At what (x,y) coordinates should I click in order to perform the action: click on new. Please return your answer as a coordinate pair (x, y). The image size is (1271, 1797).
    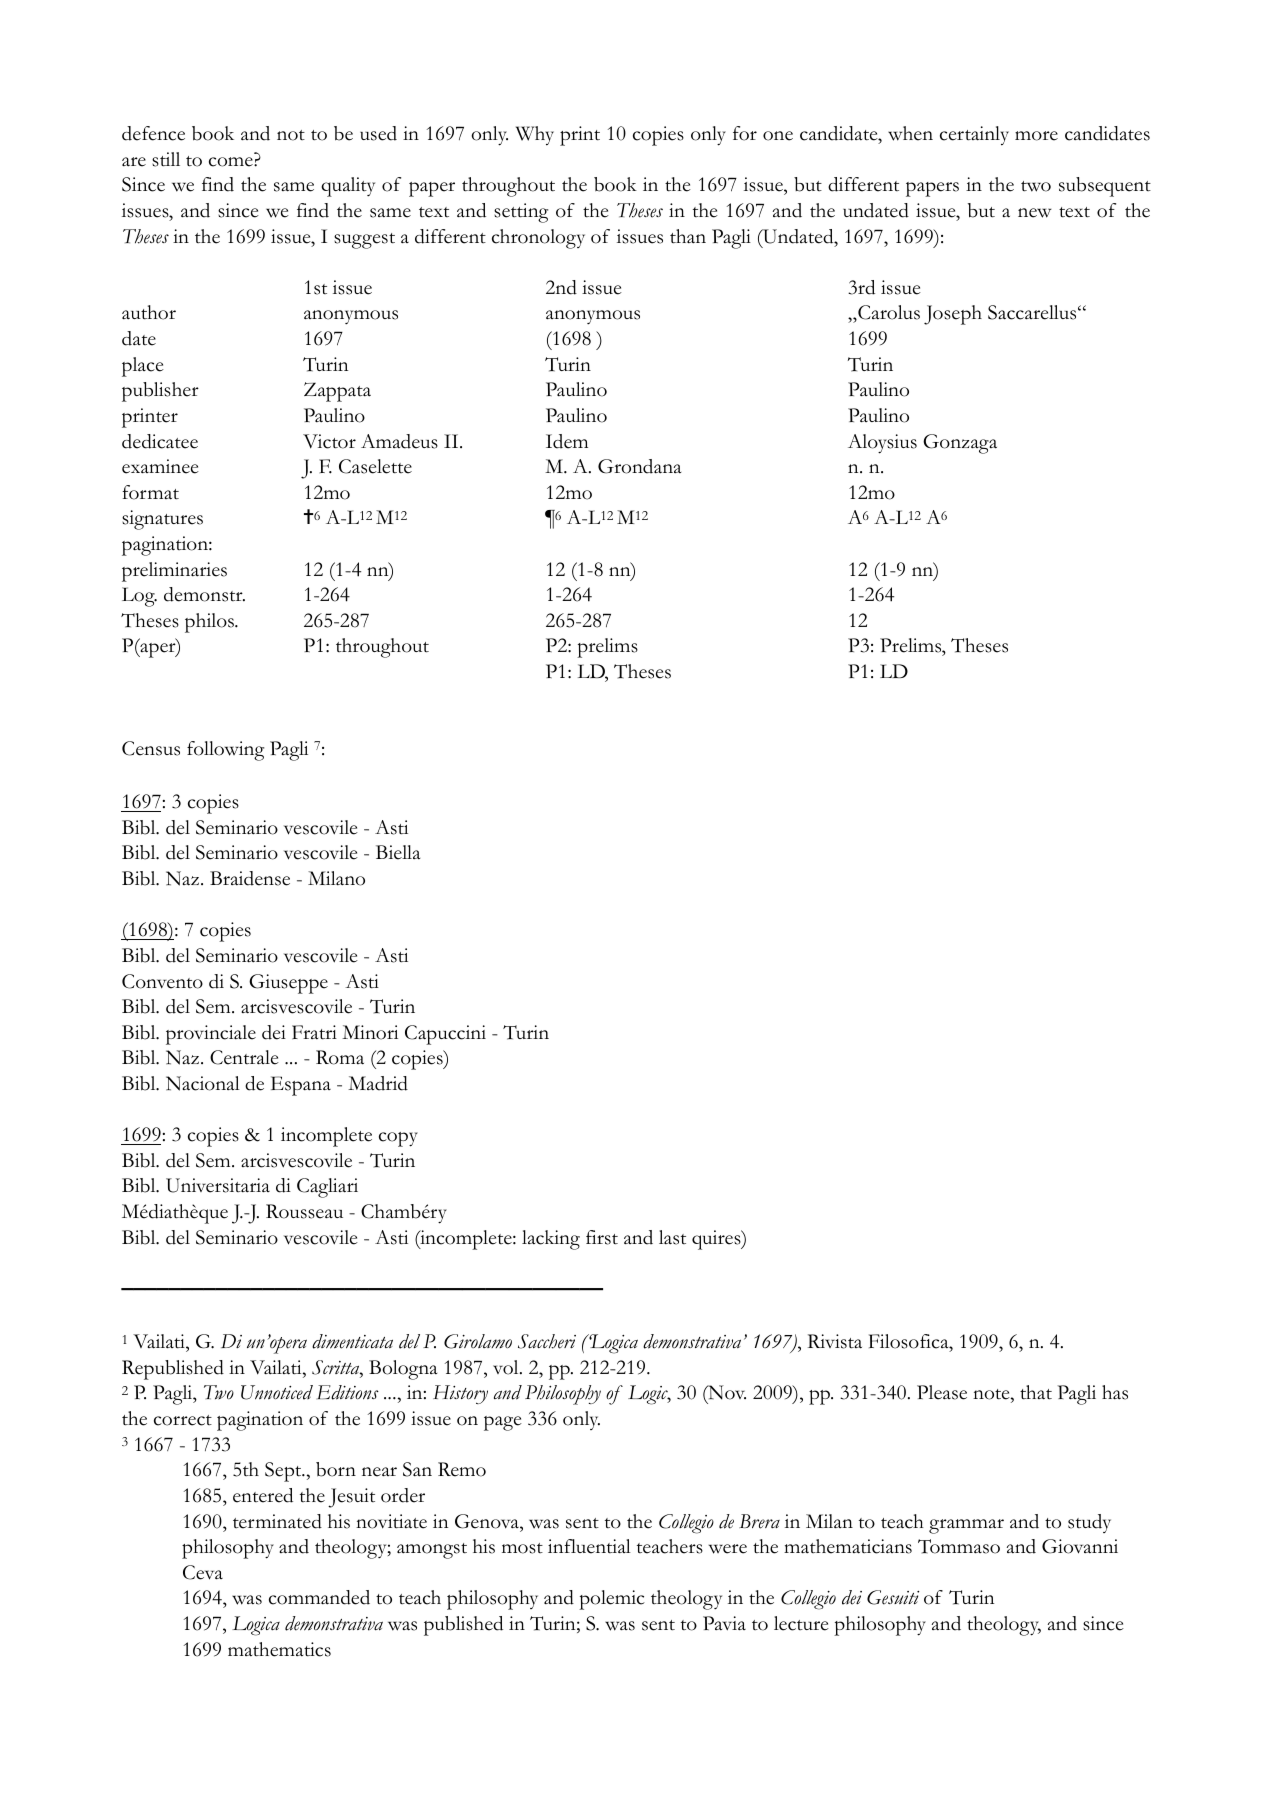
    Looking at the image, I should click on (1035, 213).
